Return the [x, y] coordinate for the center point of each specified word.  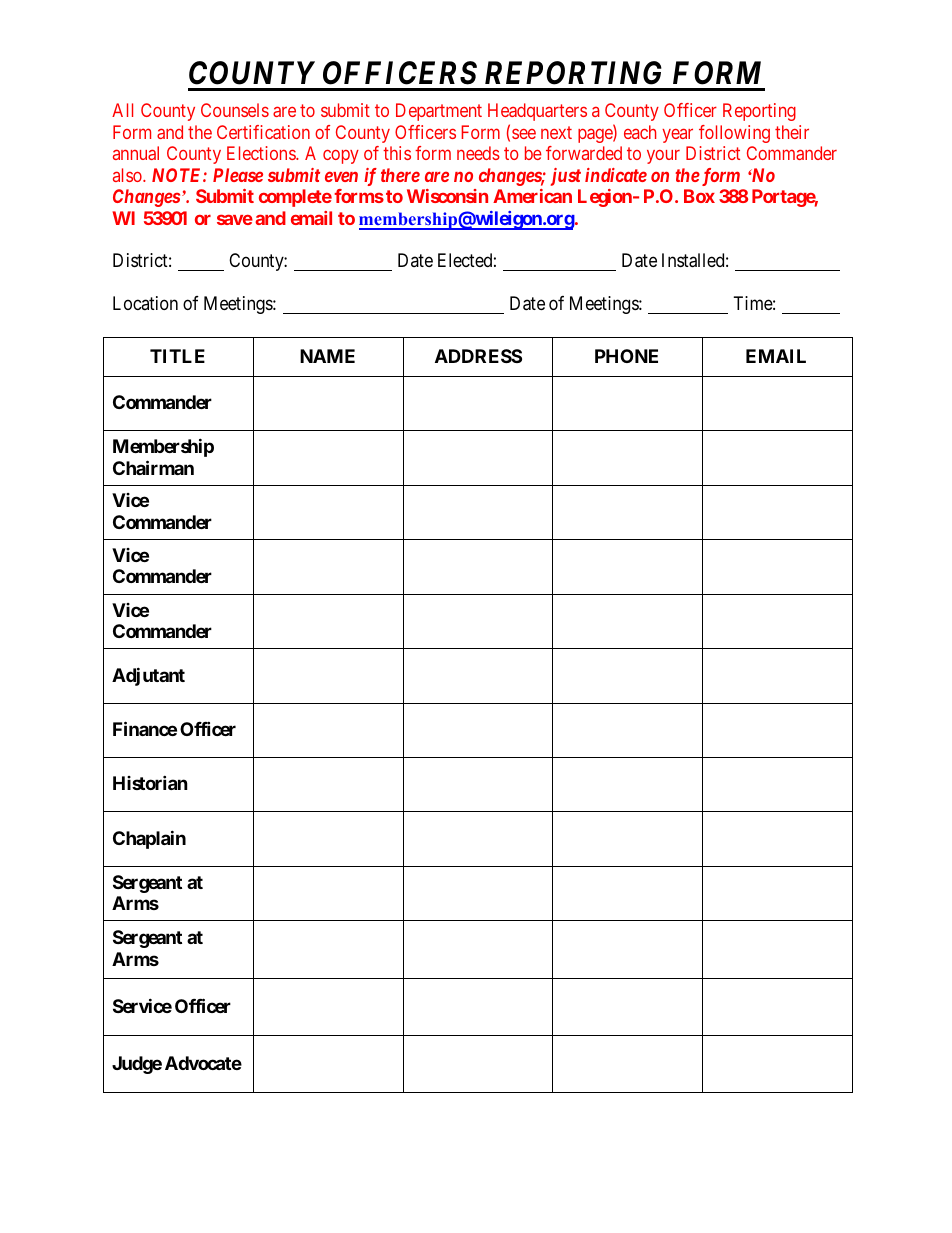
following [734, 134]
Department [439, 112]
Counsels [235, 110]
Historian [150, 783]
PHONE [626, 356]
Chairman [153, 467]
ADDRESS [478, 356]
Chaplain [149, 839]
